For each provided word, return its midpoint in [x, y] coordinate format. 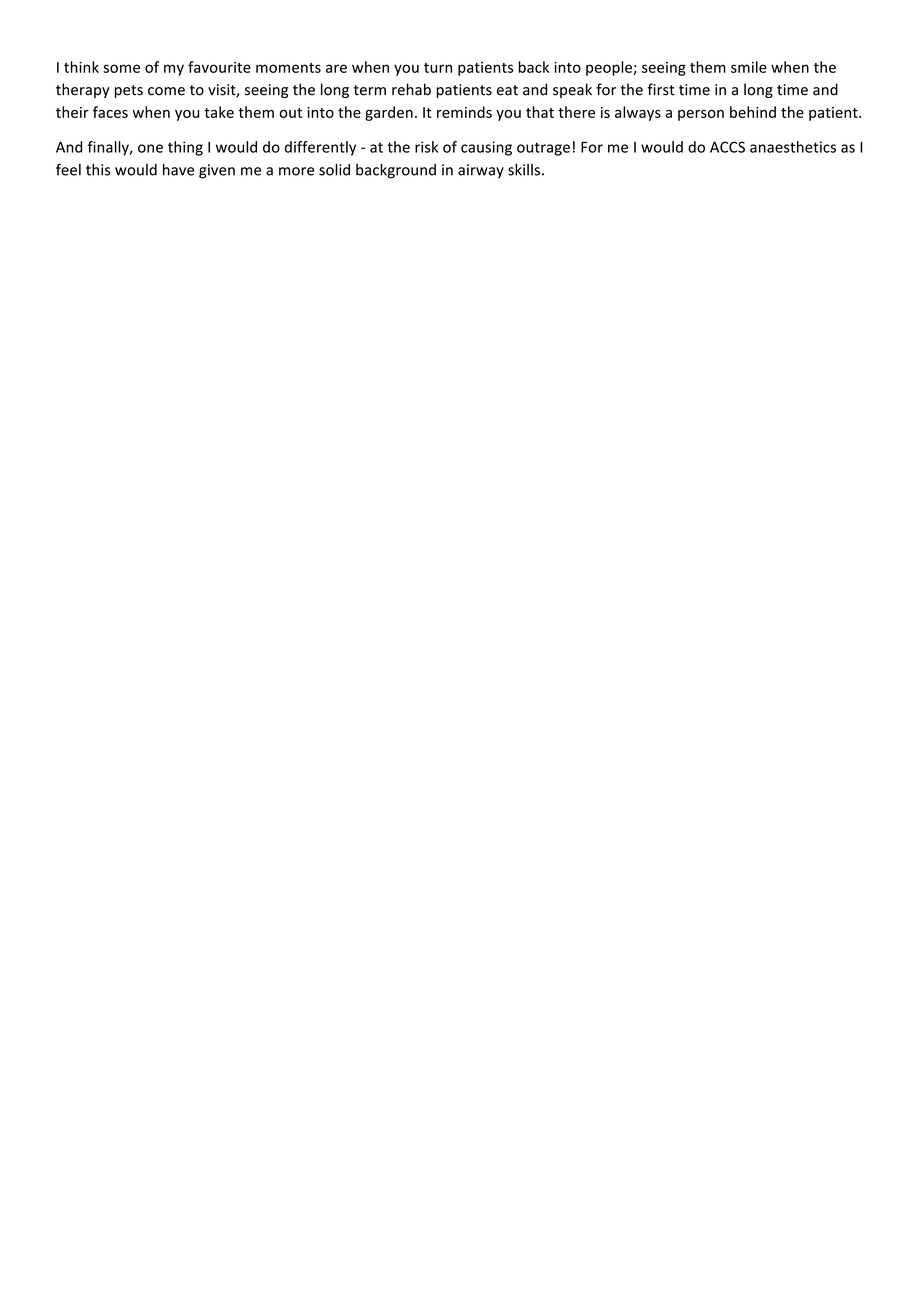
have [178, 170]
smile [749, 67]
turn [438, 68]
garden [389, 113]
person [701, 115]
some [121, 68]
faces [110, 112]
